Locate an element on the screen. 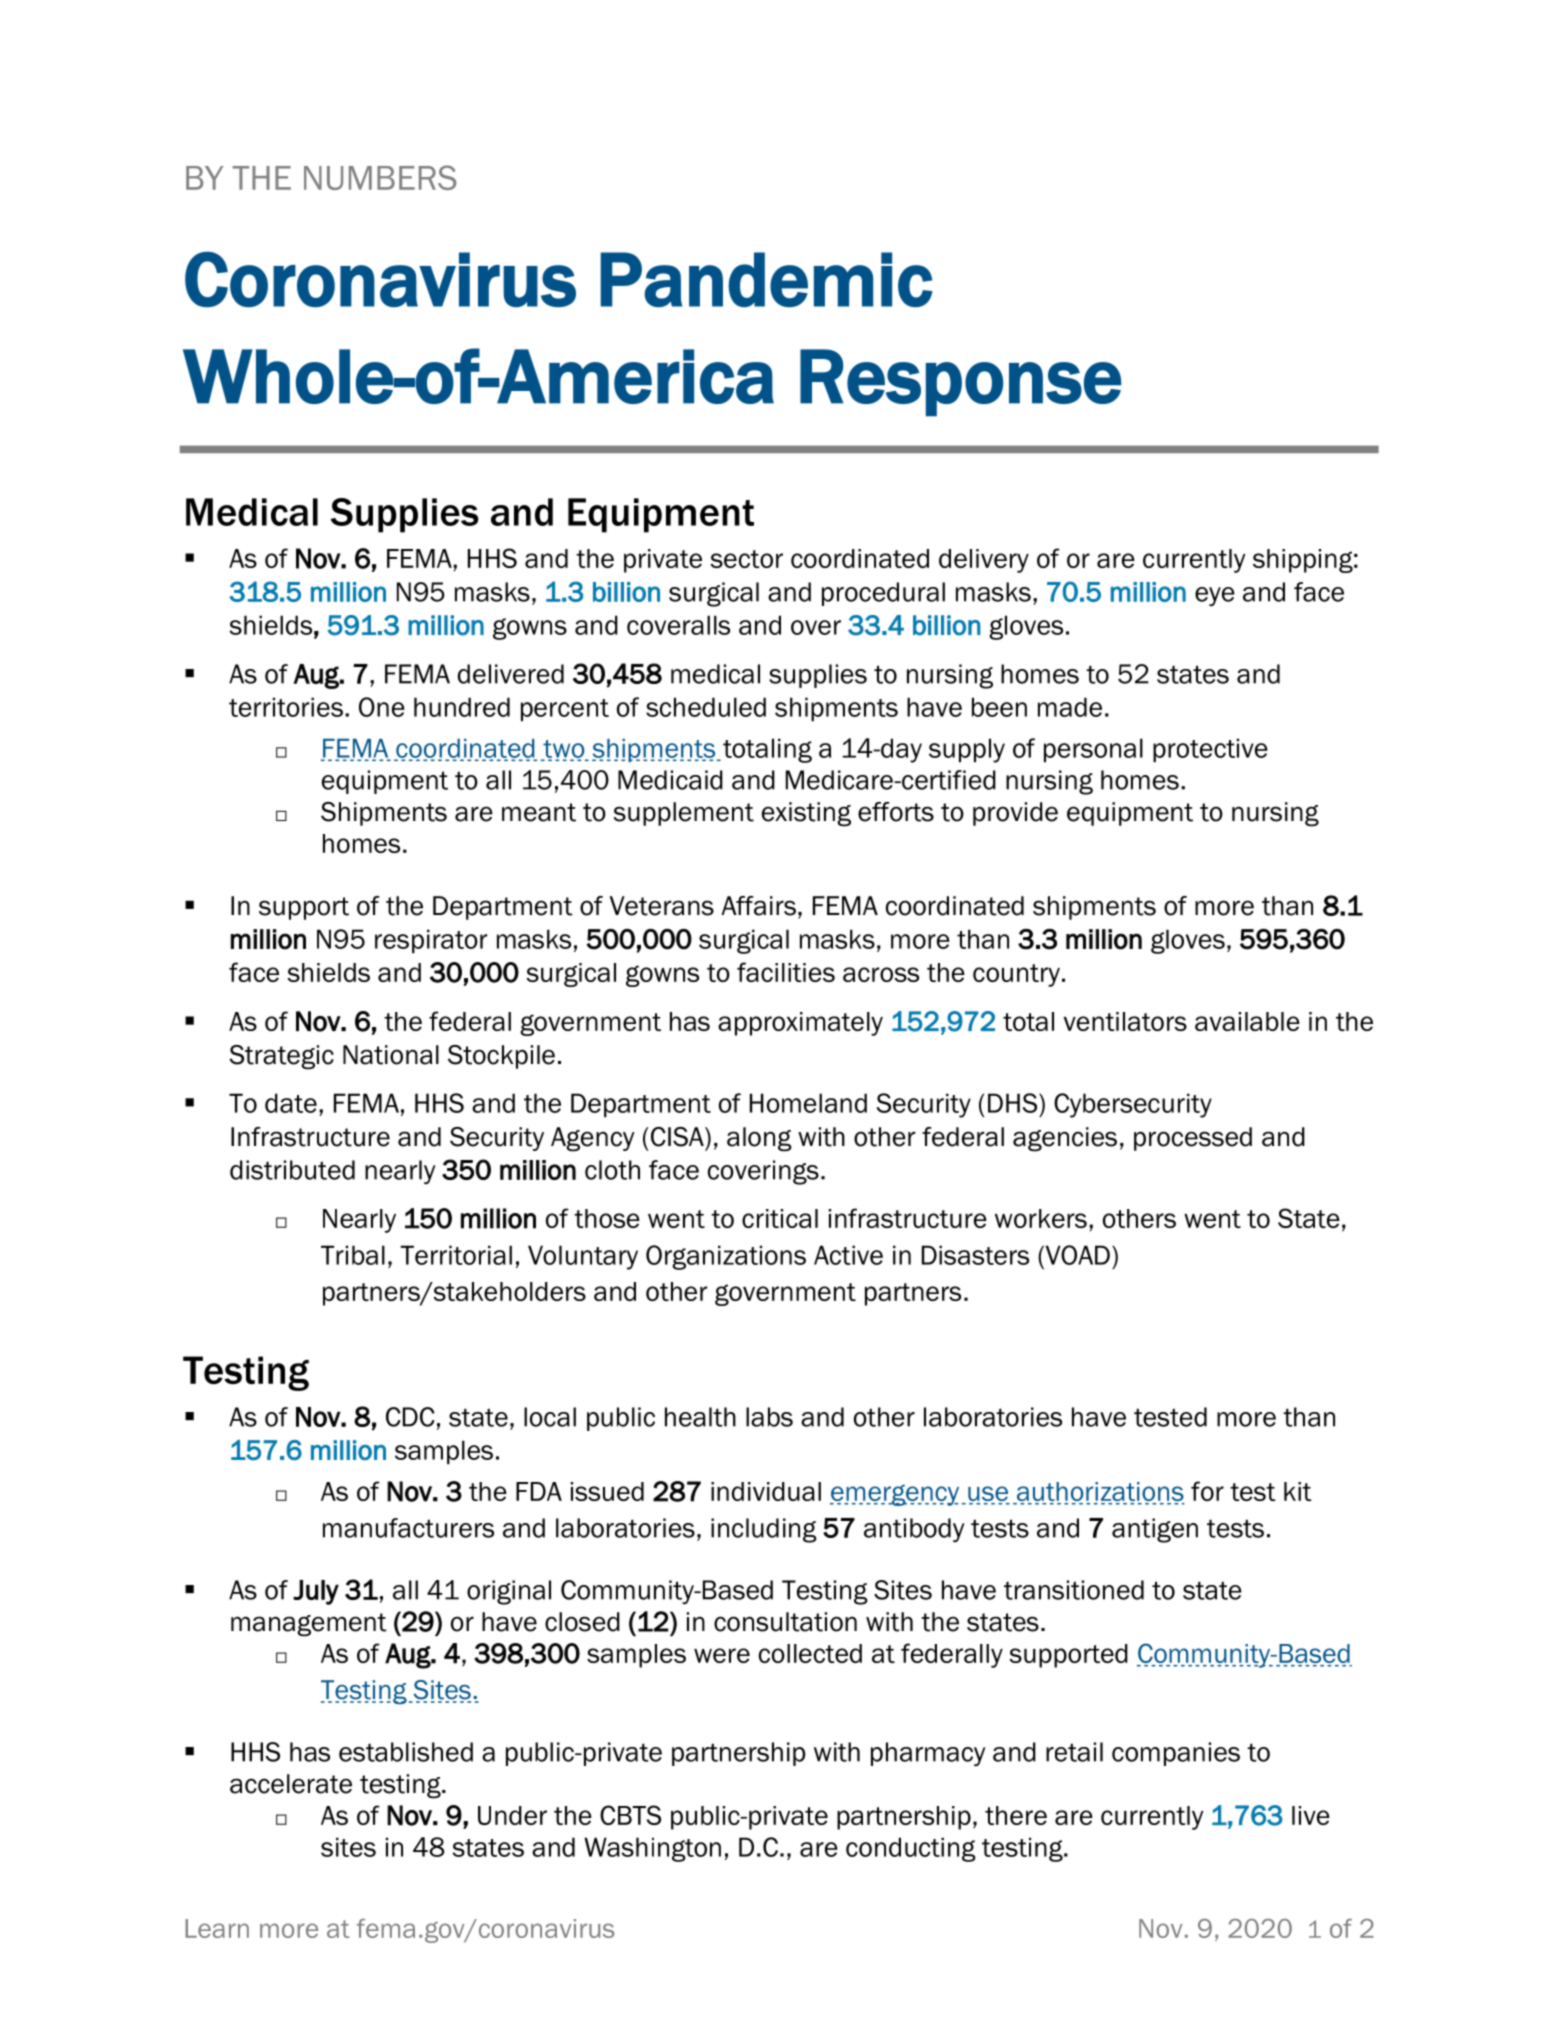 The height and width of the screenshot is (2017, 1558). individual is located at coordinates (766, 1491).
